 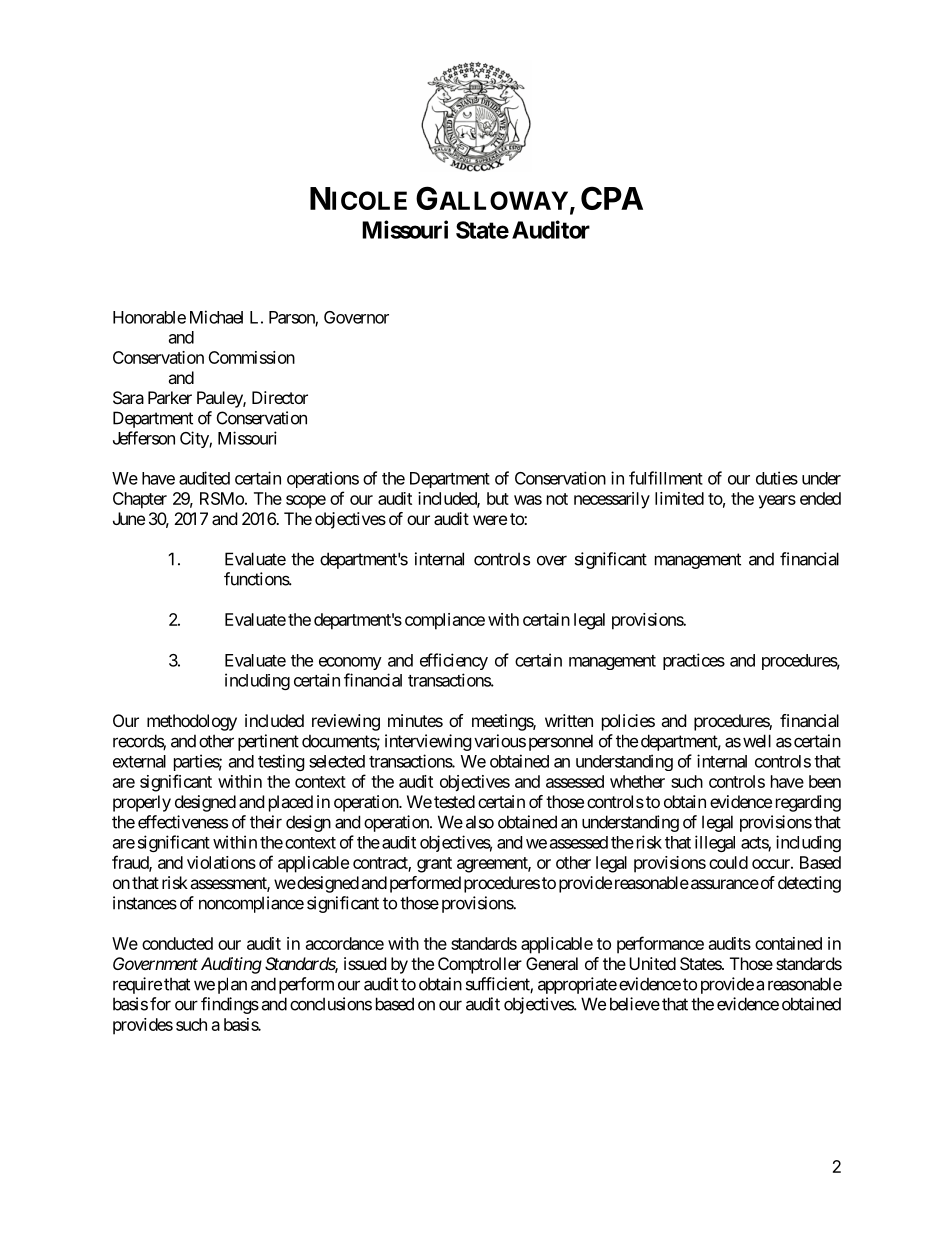 I want to click on June, so click(x=129, y=518).
